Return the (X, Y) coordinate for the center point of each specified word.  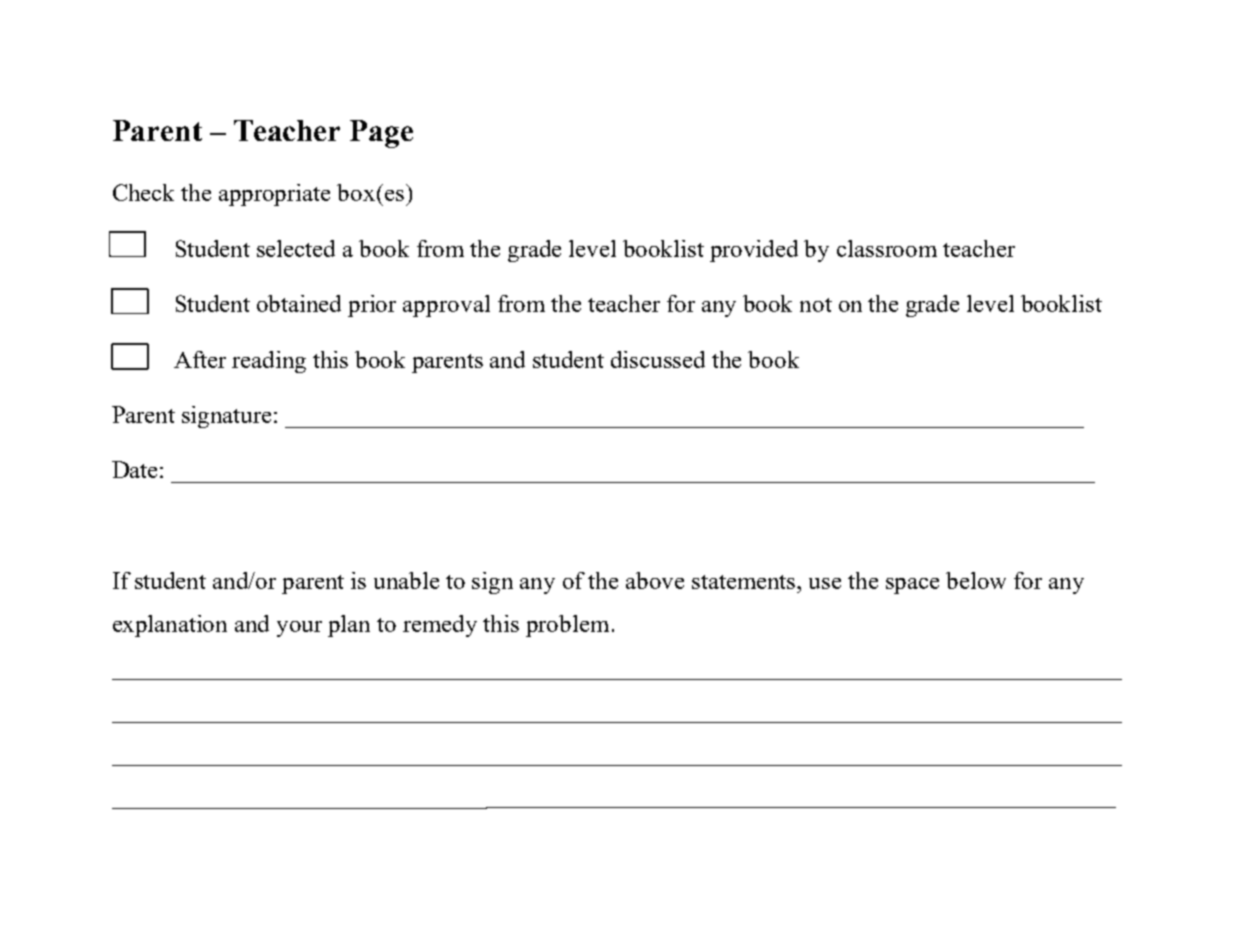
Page (381, 134)
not (816, 305)
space (912, 586)
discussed (658, 359)
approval (446, 306)
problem (567, 626)
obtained (299, 303)
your (299, 629)
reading (269, 362)
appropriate (274, 195)
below (976, 580)
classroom (887, 248)
